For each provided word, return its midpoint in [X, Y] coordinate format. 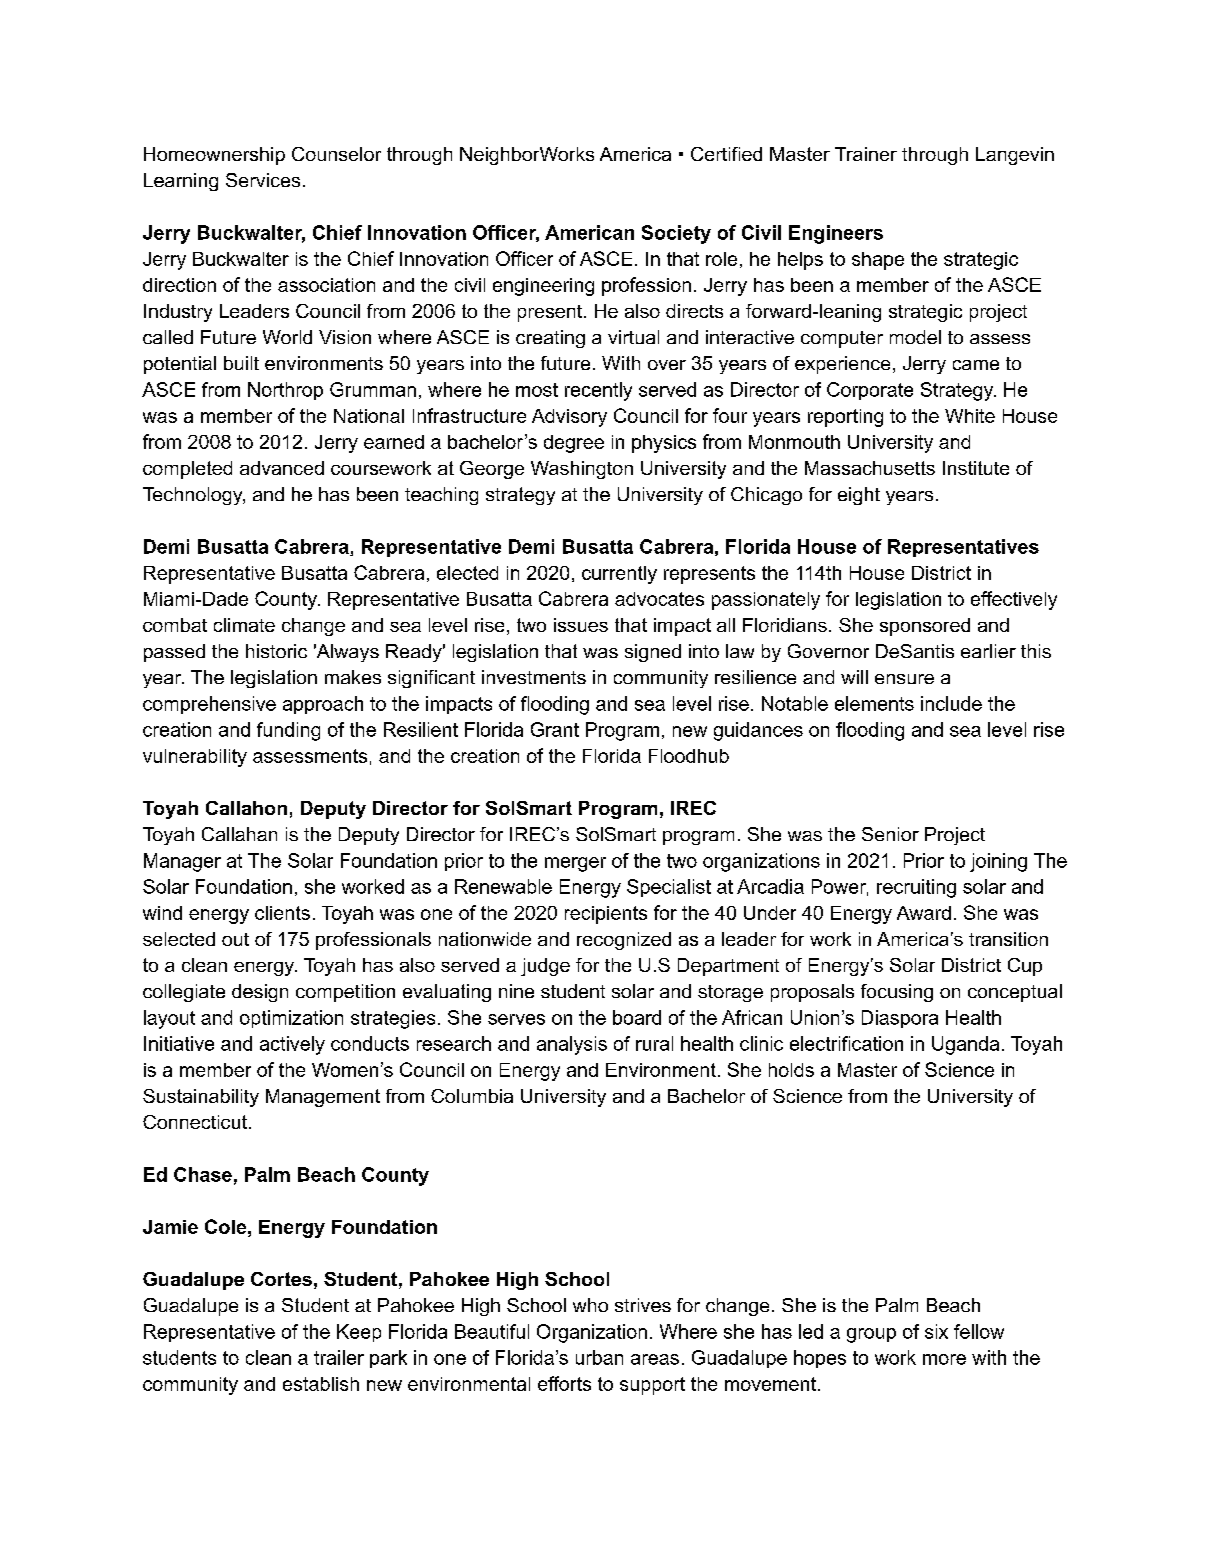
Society [676, 234]
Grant [555, 729]
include [951, 703]
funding [288, 731]
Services [263, 180]
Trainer [866, 154]
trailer [339, 1357]
